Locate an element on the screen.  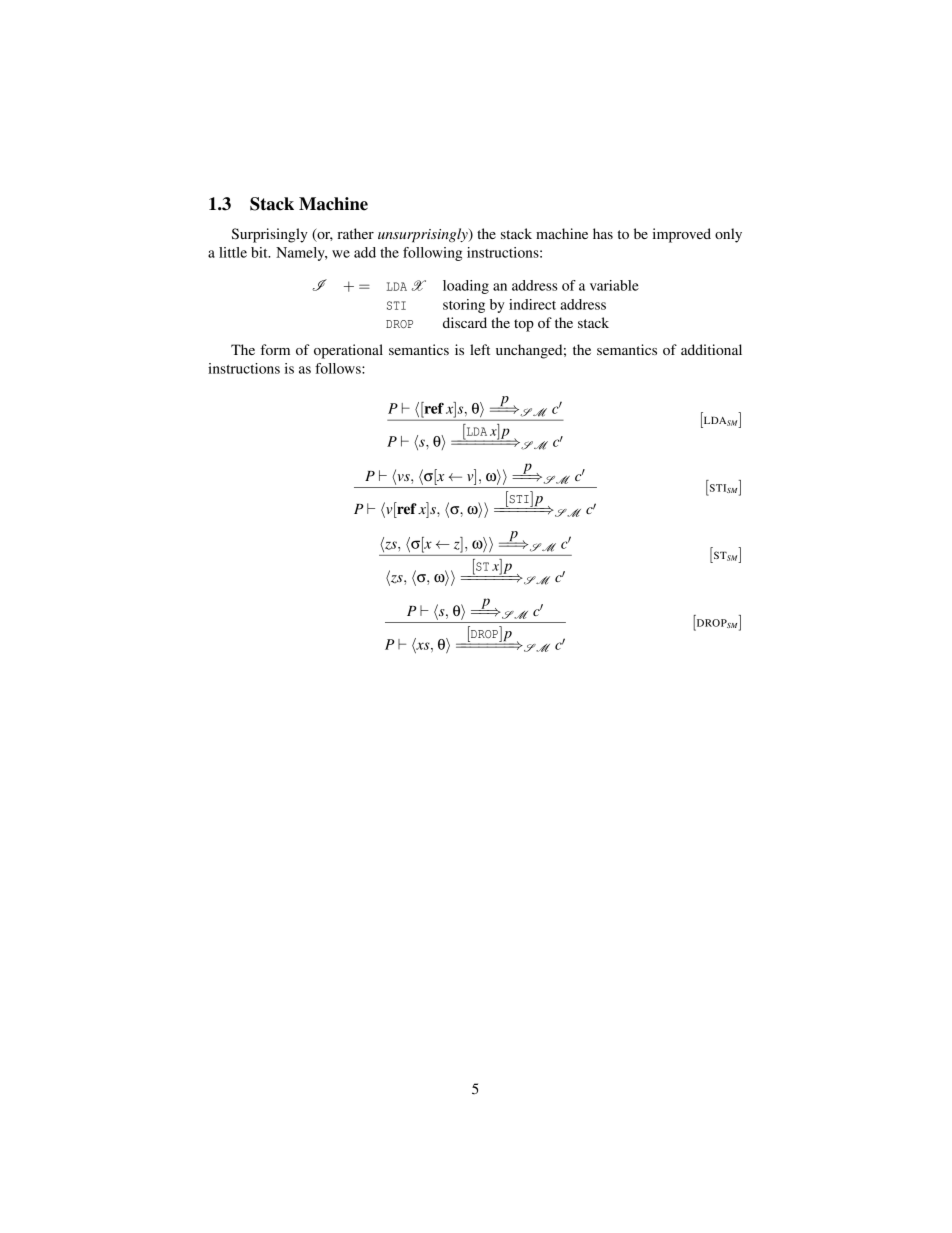
follows is located at coordinates (339, 368).
